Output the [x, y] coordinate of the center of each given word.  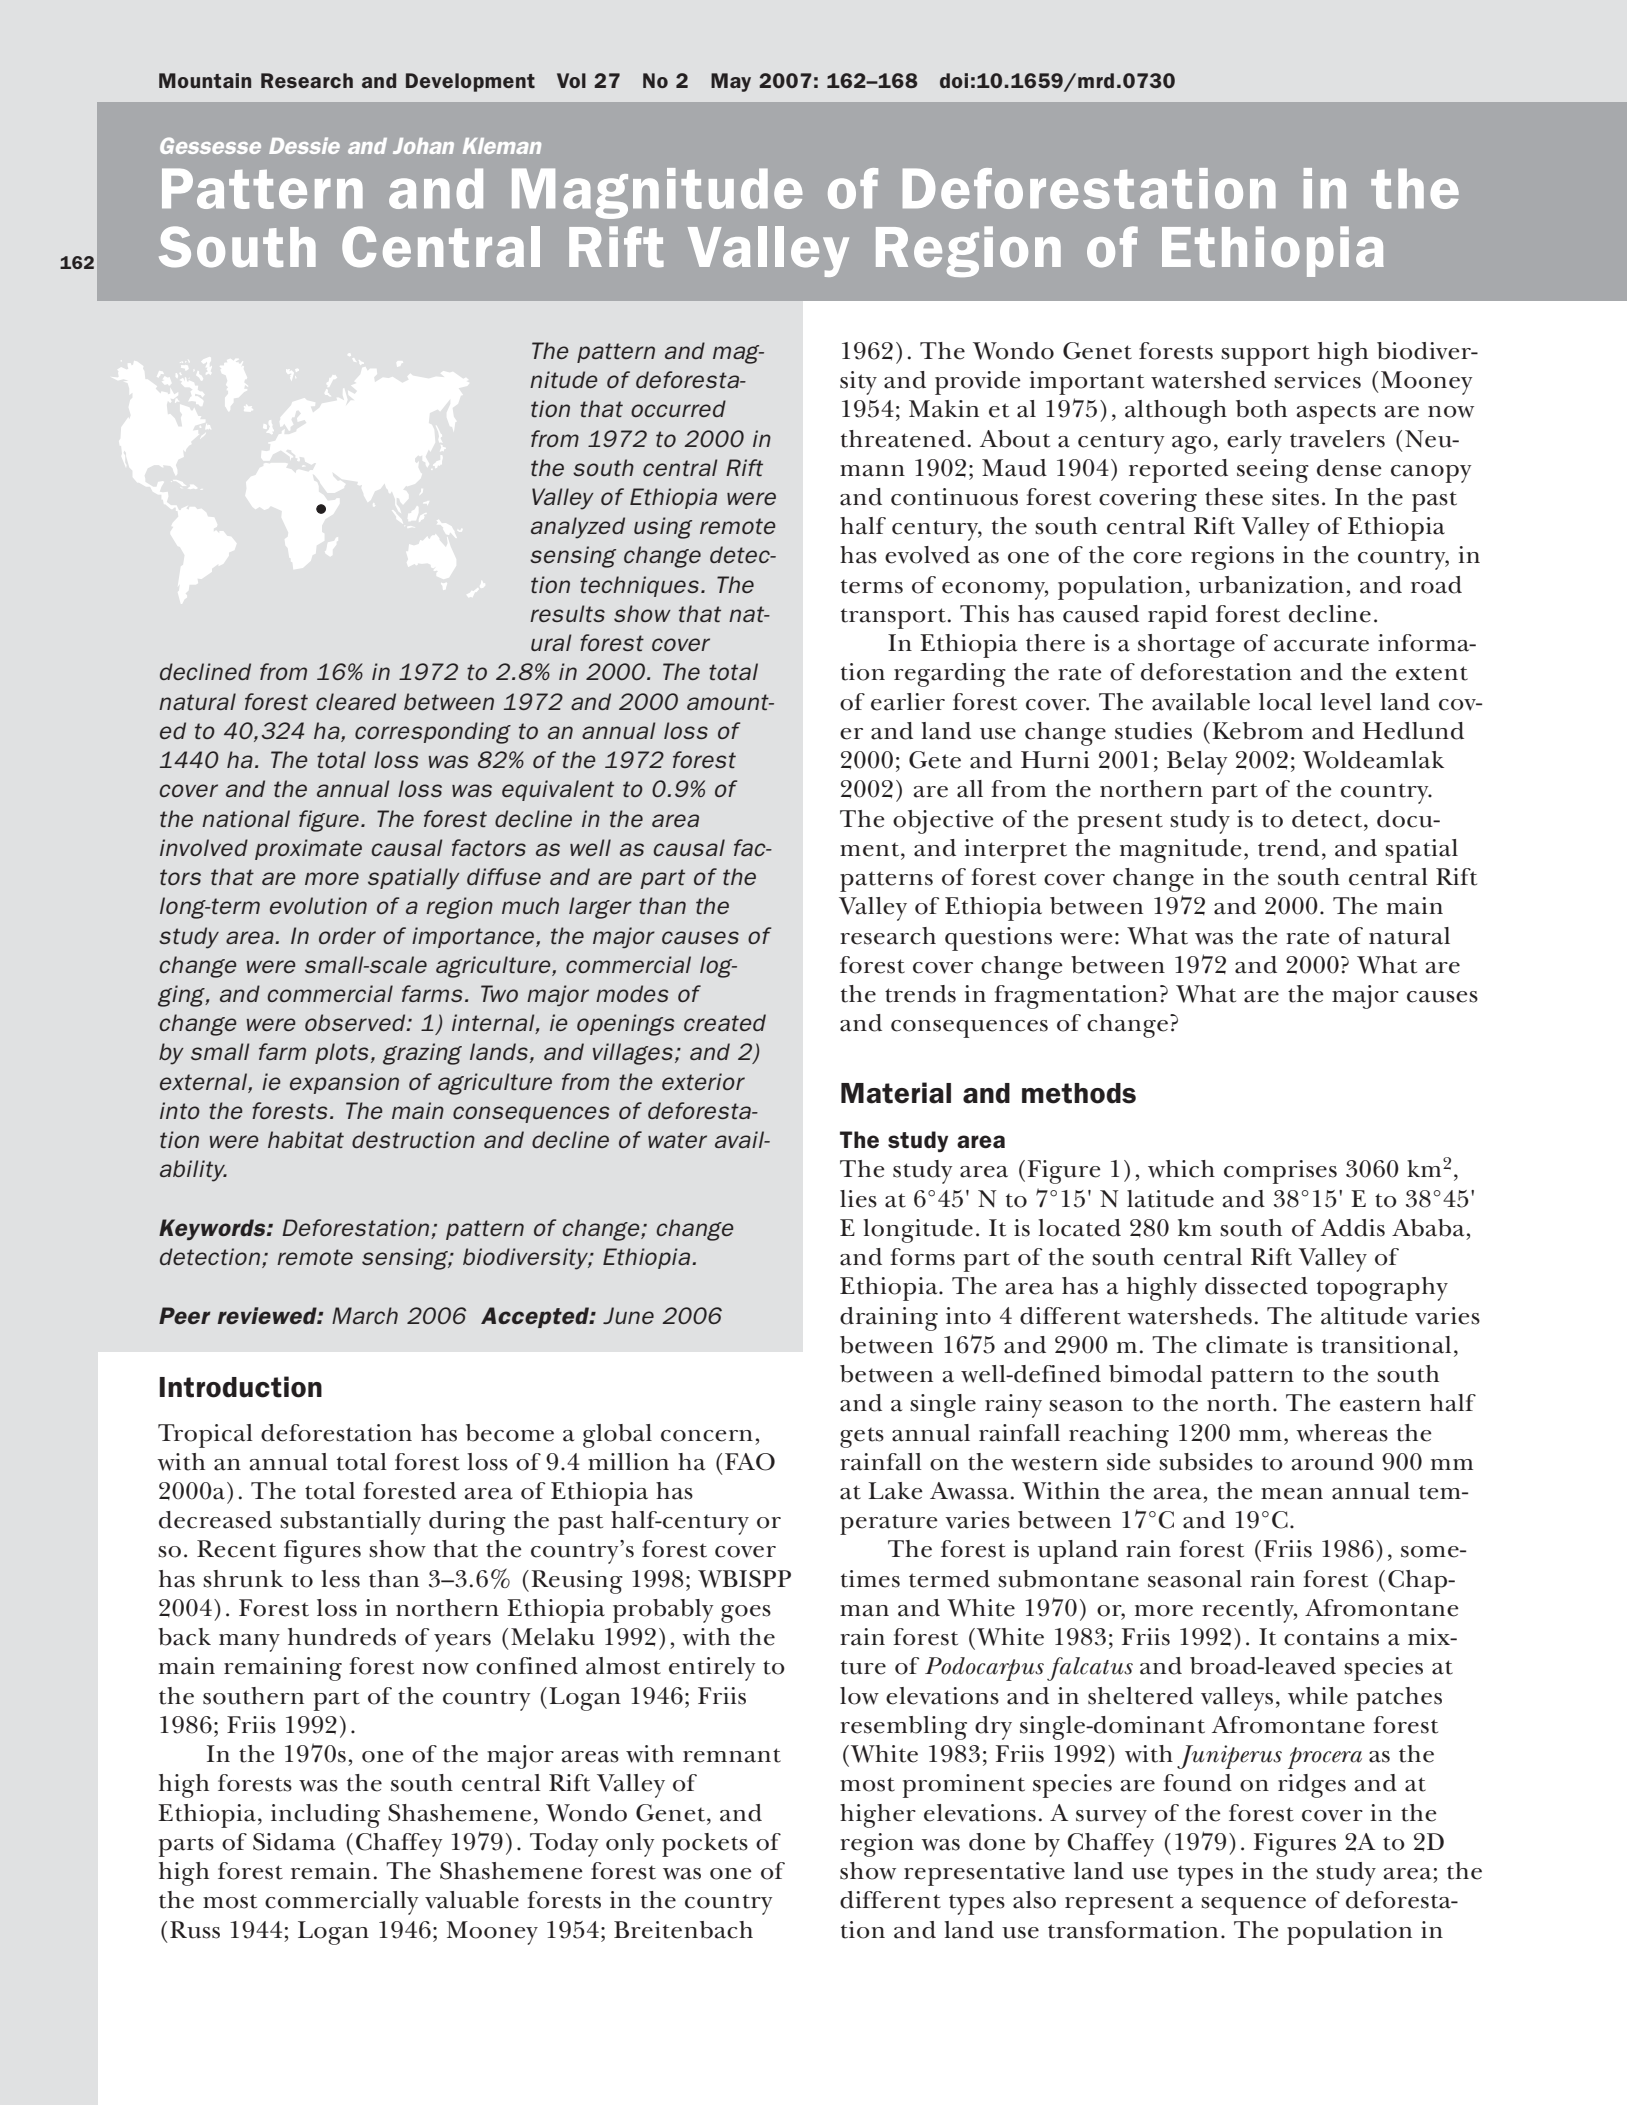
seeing [1273, 471]
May [731, 82]
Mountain [205, 80]
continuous [954, 497]
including [325, 1816]
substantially [350, 1523]
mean [1292, 1494]
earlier [908, 702]
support [1265, 355]
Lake [895, 1491]
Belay [1197, 763]
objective [943, 822]
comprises [1280, 1172]
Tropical [205, 1436]
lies [858, 1199]
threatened [903, 439]
